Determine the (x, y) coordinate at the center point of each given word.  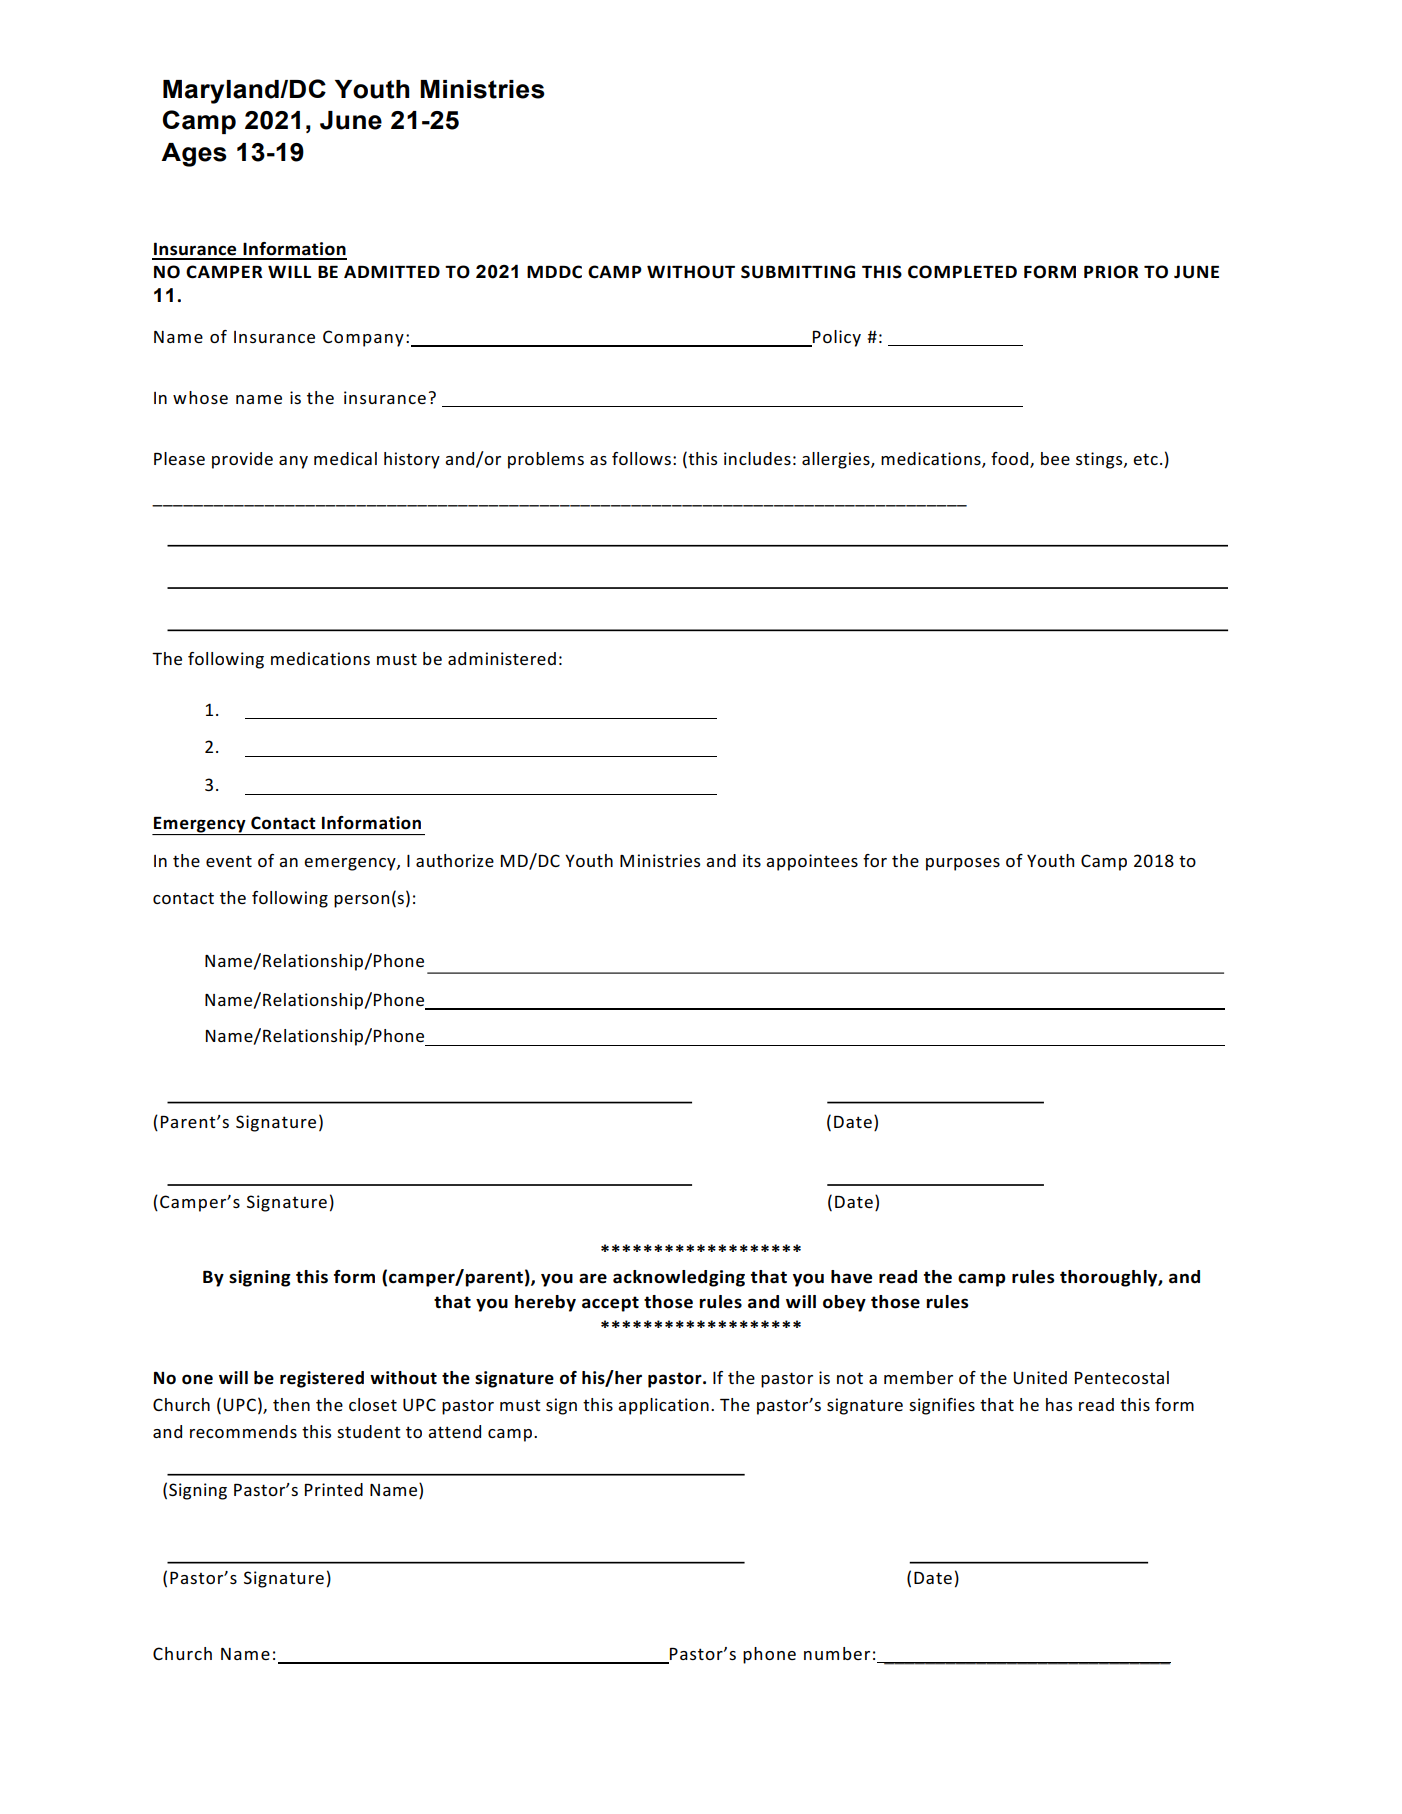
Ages (194, 155)
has (1059, 1404)
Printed (334, 1489)
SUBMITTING (798, 272)
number (837, 1653)
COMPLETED (962, 272)
